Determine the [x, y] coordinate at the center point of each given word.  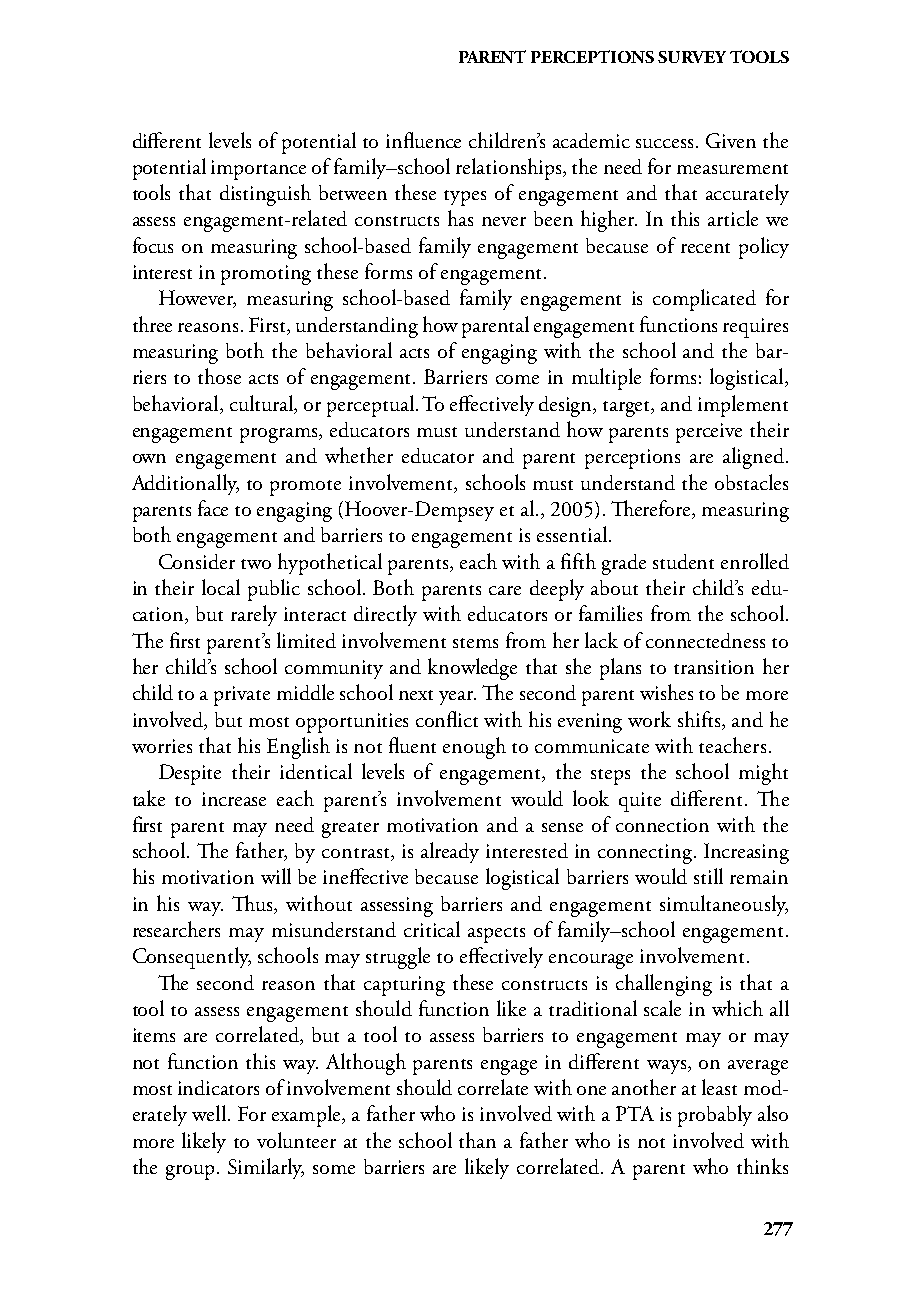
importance [258, 170]
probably [715, 1116]
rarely [254, 615]
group [190, 1172]
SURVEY [692, 57]
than [477, 1140]
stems [475, 643]
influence [423, 140]
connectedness [705, 640]
